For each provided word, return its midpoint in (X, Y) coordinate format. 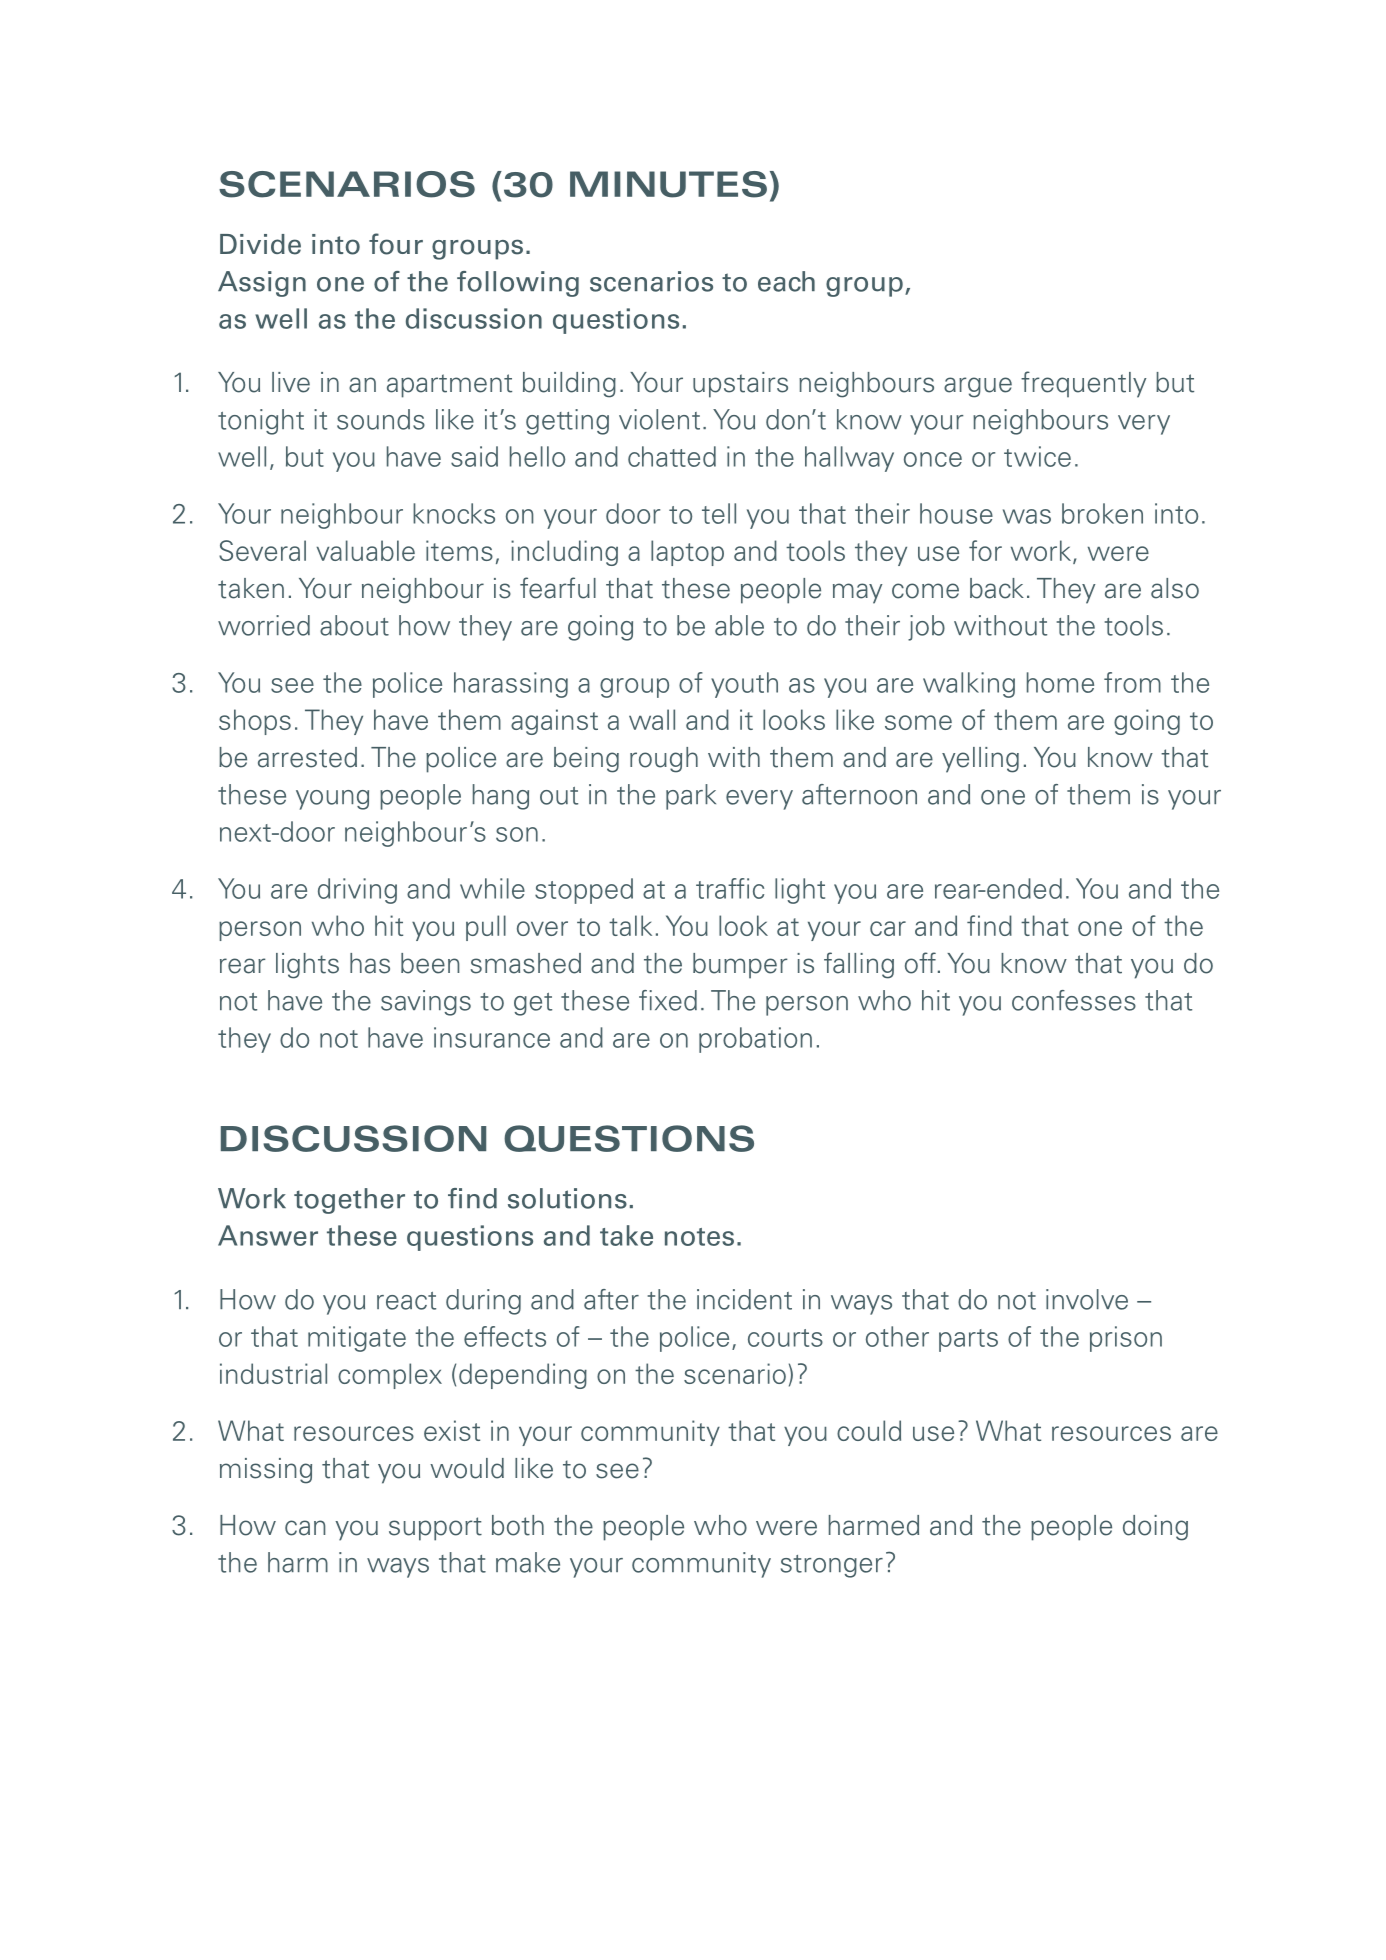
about (354, 625)
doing (1155, 1528)
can (305, 1528)
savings (426, 1003)
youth (744, 685)
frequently (1083, 384)
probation (755, 1040)
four (396, 244)
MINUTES (668, 184)
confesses (1074, 1000)
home (1060, 682)
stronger (832, 1566)
